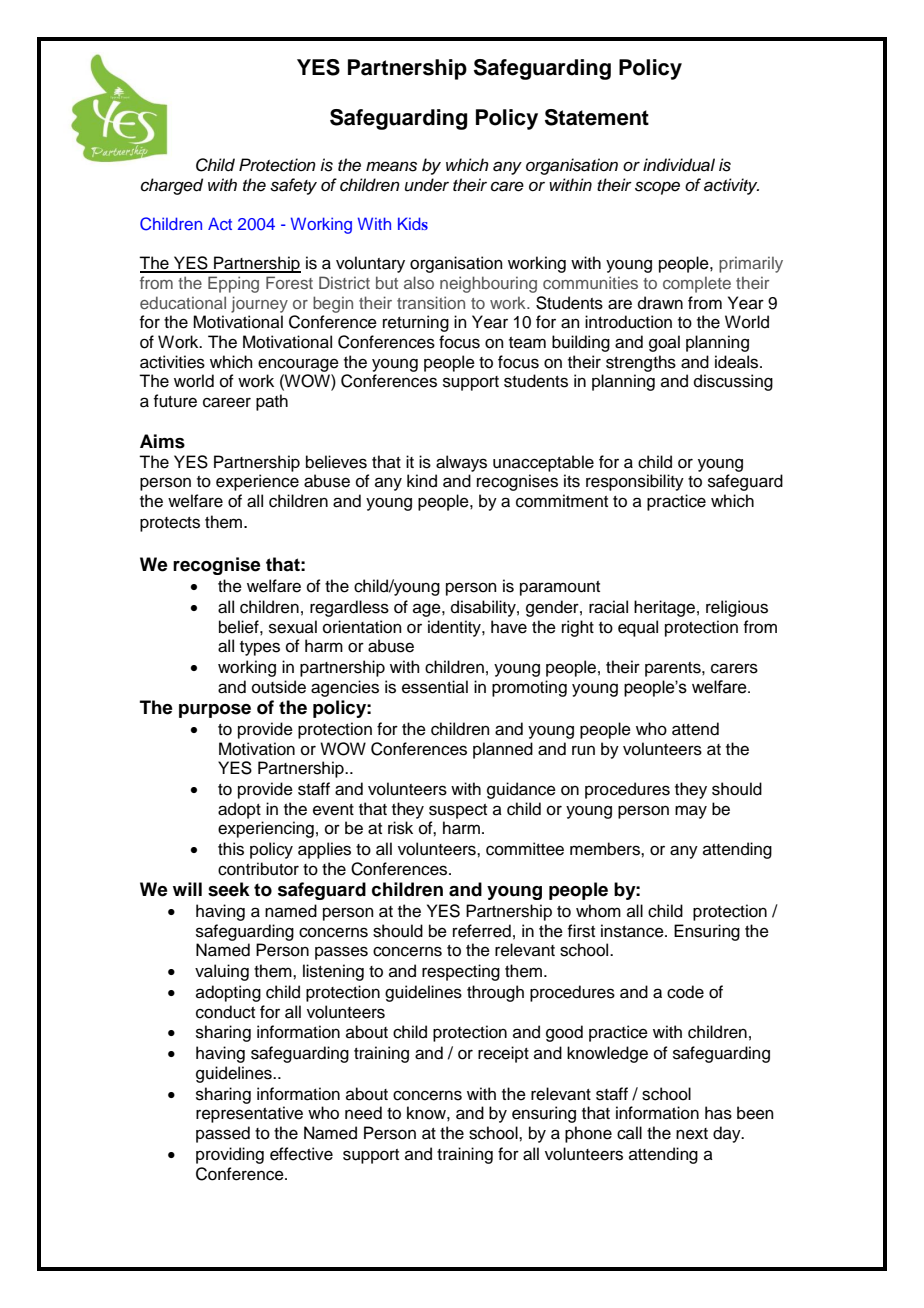 The image size is (924, 1308). Describe the element at coordinates (427, 185) in the image. I see `under` at that location.
